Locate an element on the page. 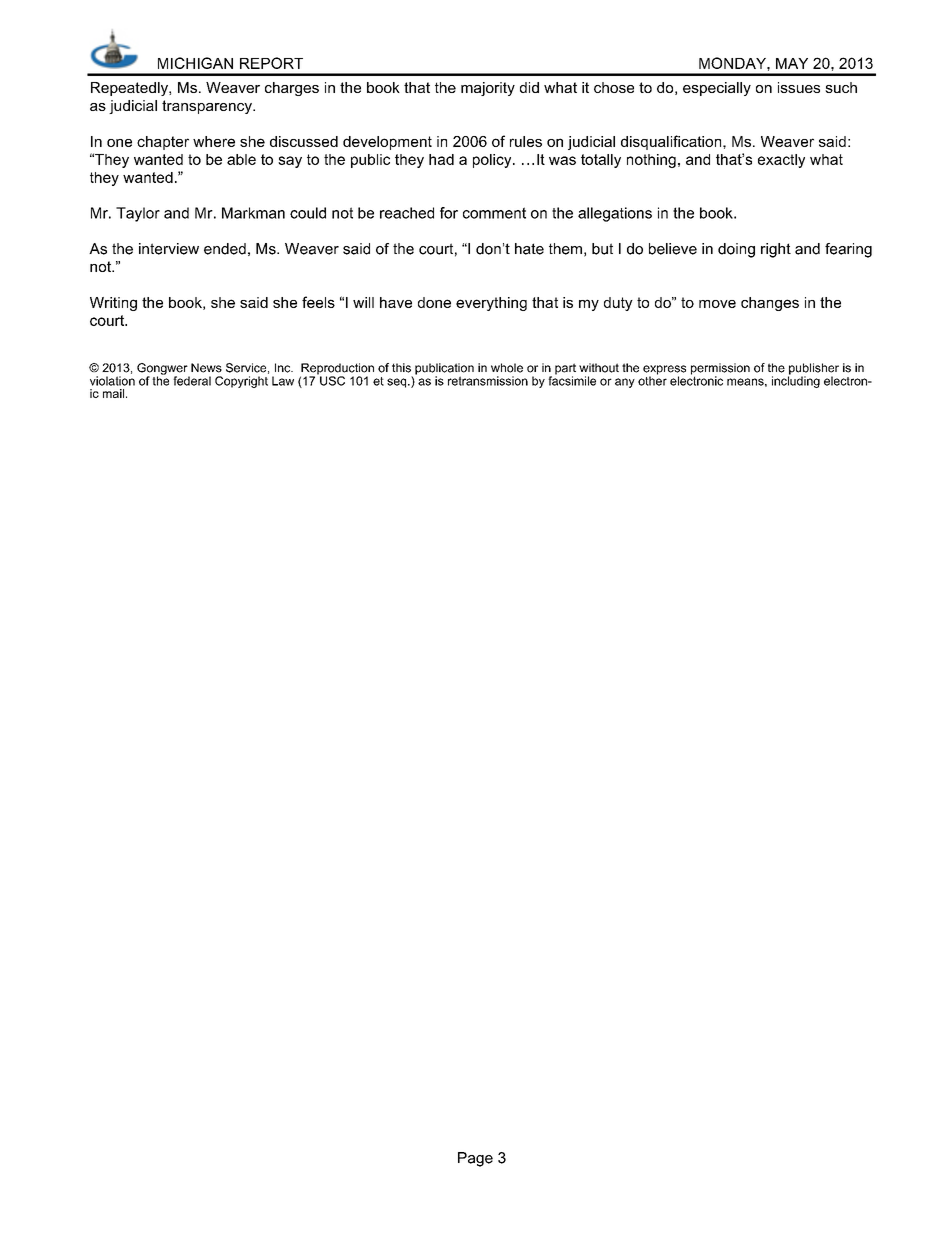 The image size is (952, 1233). other is located at coordinates (652, 380).
